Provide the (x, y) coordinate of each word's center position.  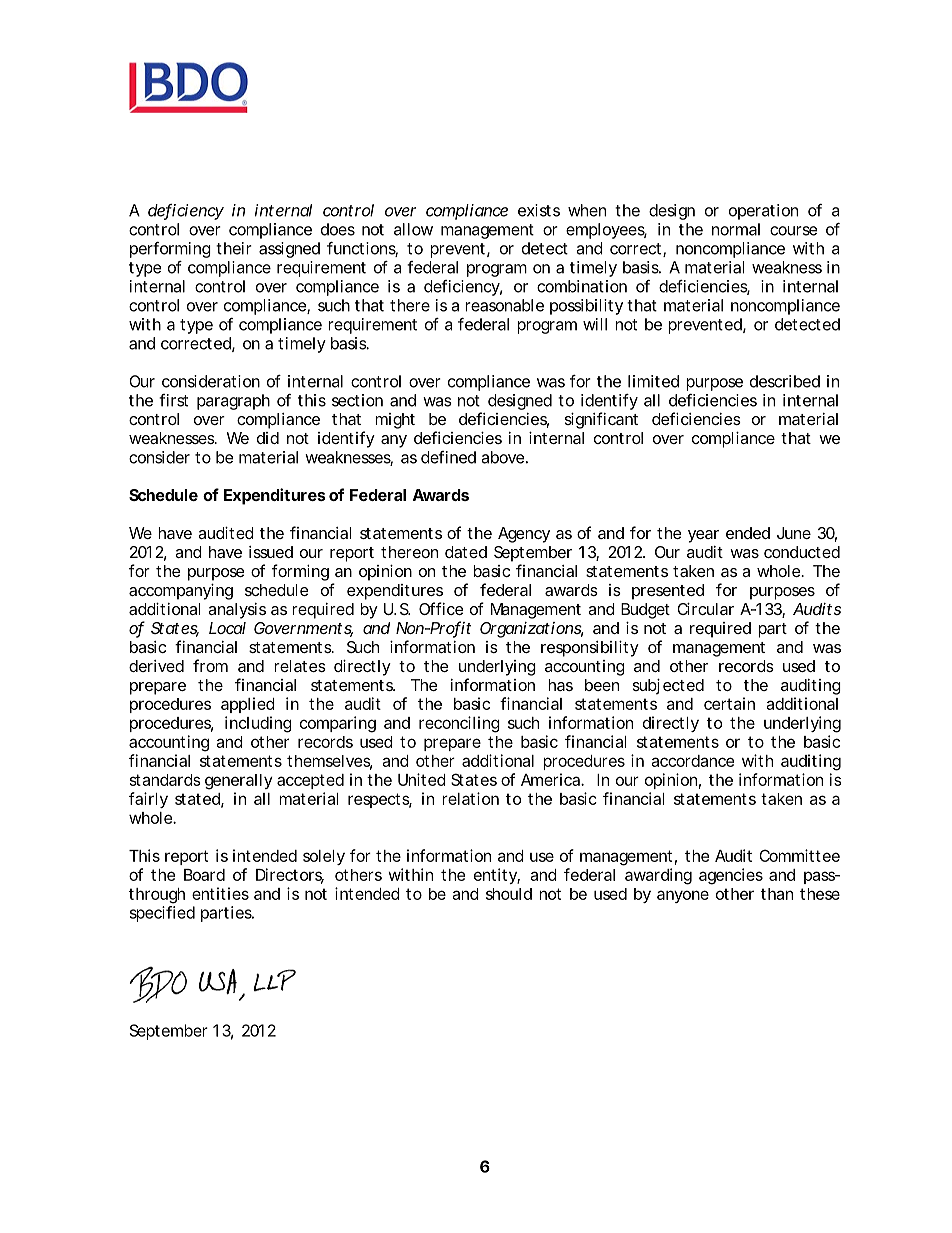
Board (204, 875)
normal (736, 229)
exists (539, 210)
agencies (731, 876)
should (509, 894)
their (234, 248)
